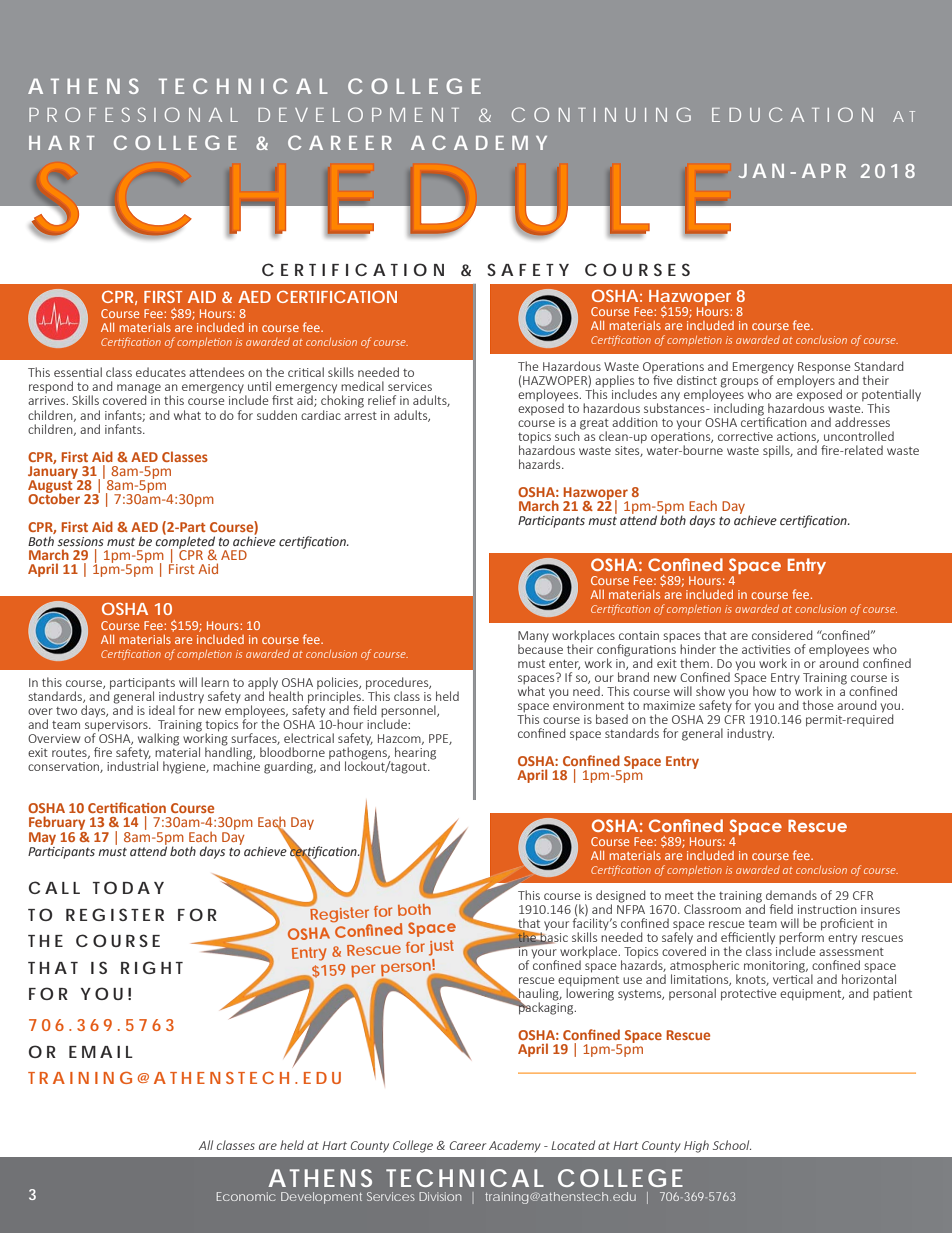 Image resolution: width=952 pixels, height=1233 pixels. Describe the element at coordinates (748, 995) in the screenshot. I see `protective` at that location.
